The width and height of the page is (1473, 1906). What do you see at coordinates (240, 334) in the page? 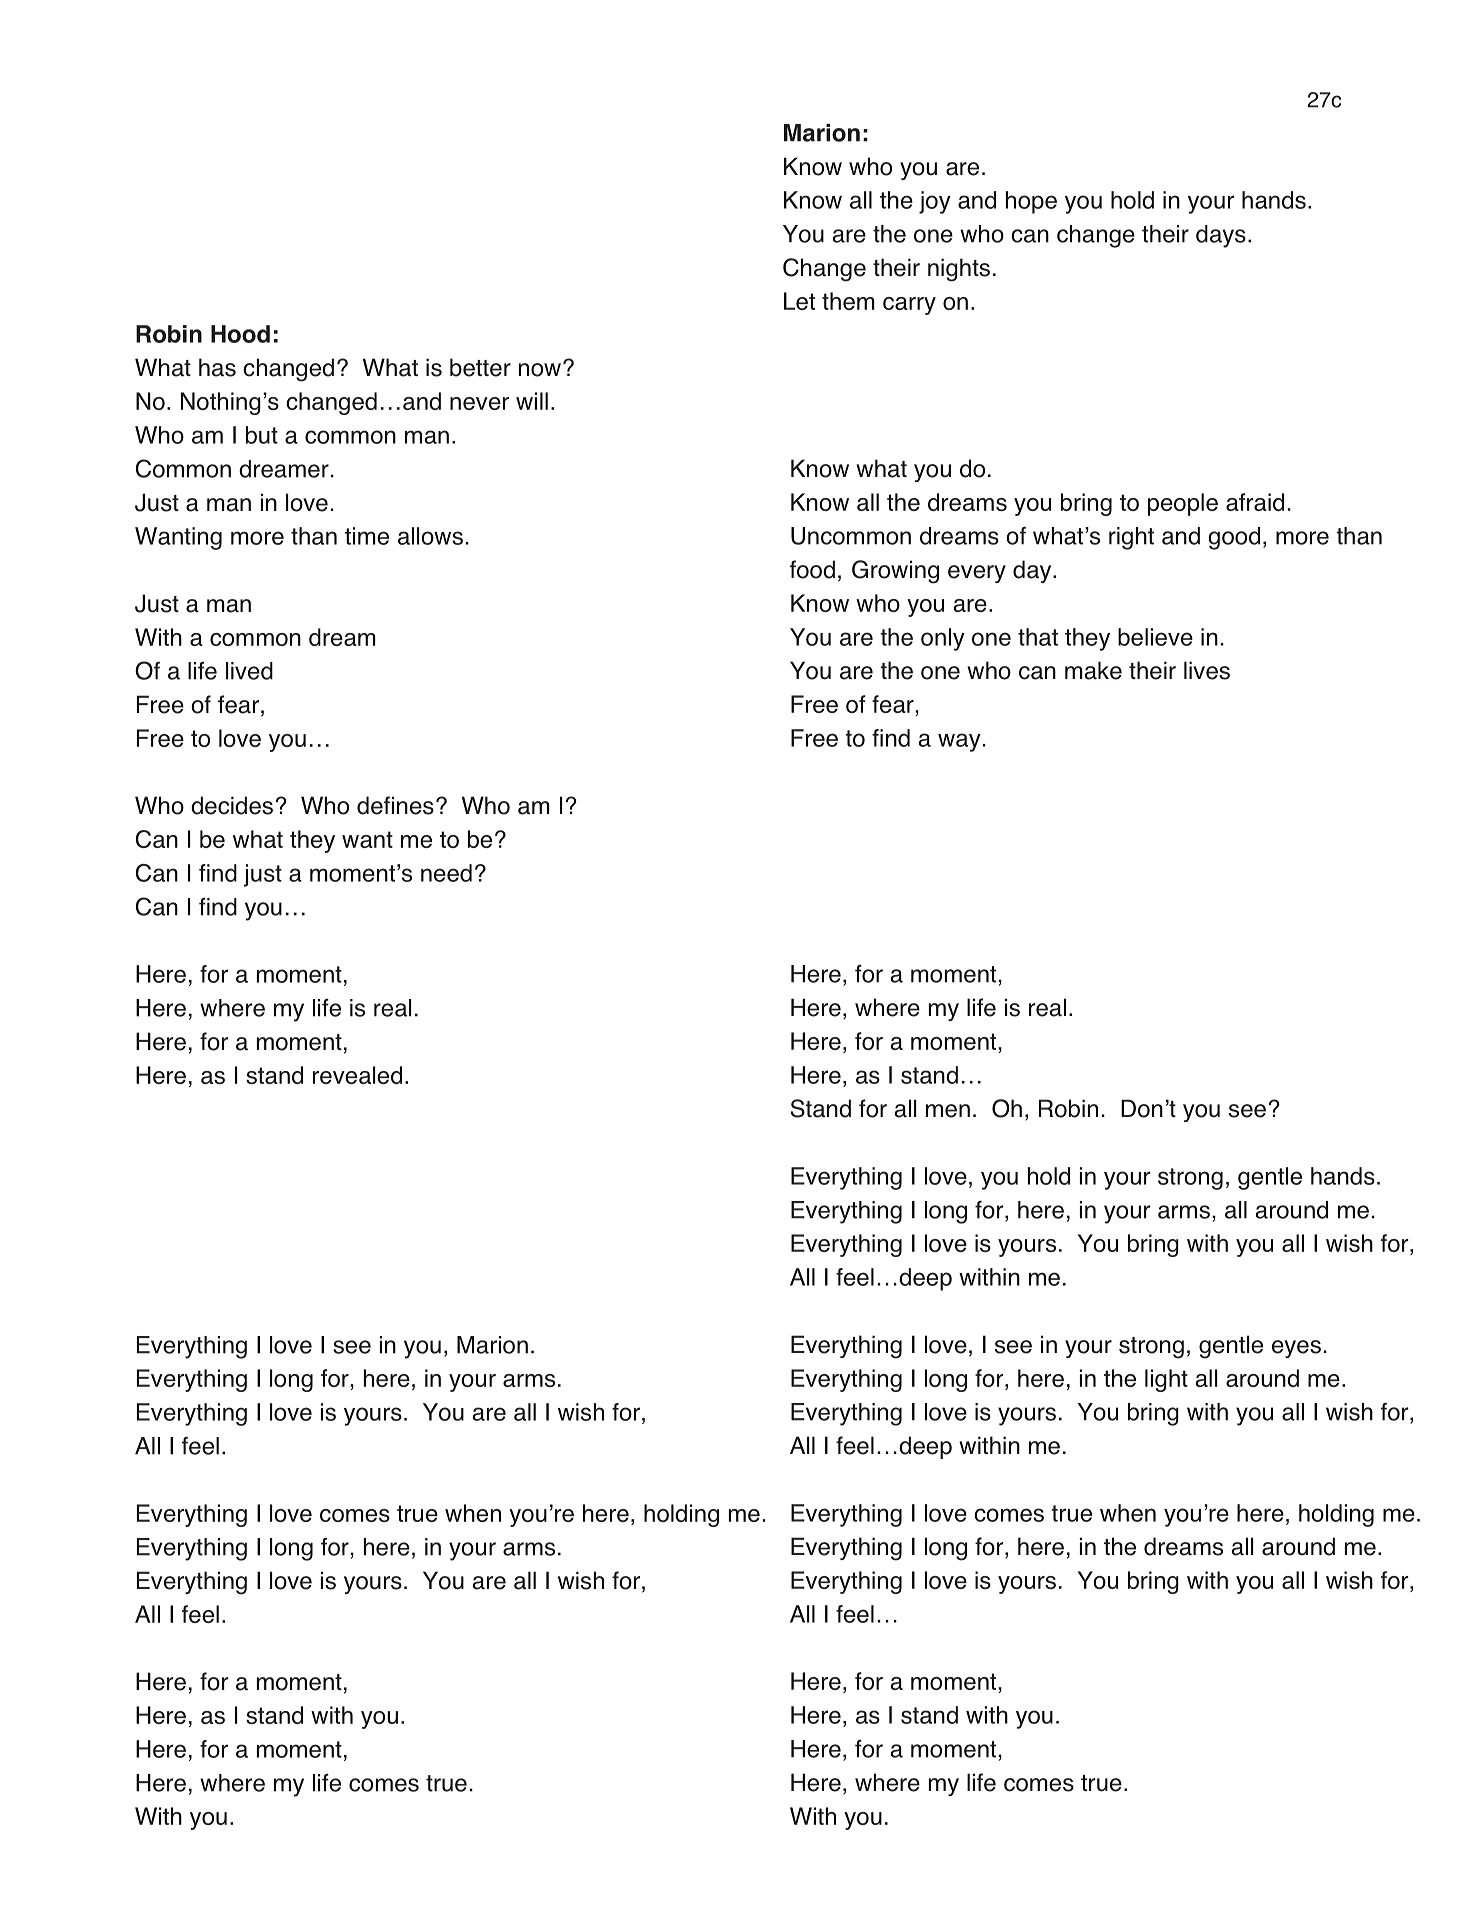
I see `Hood` at bounding box center [240, 334].
